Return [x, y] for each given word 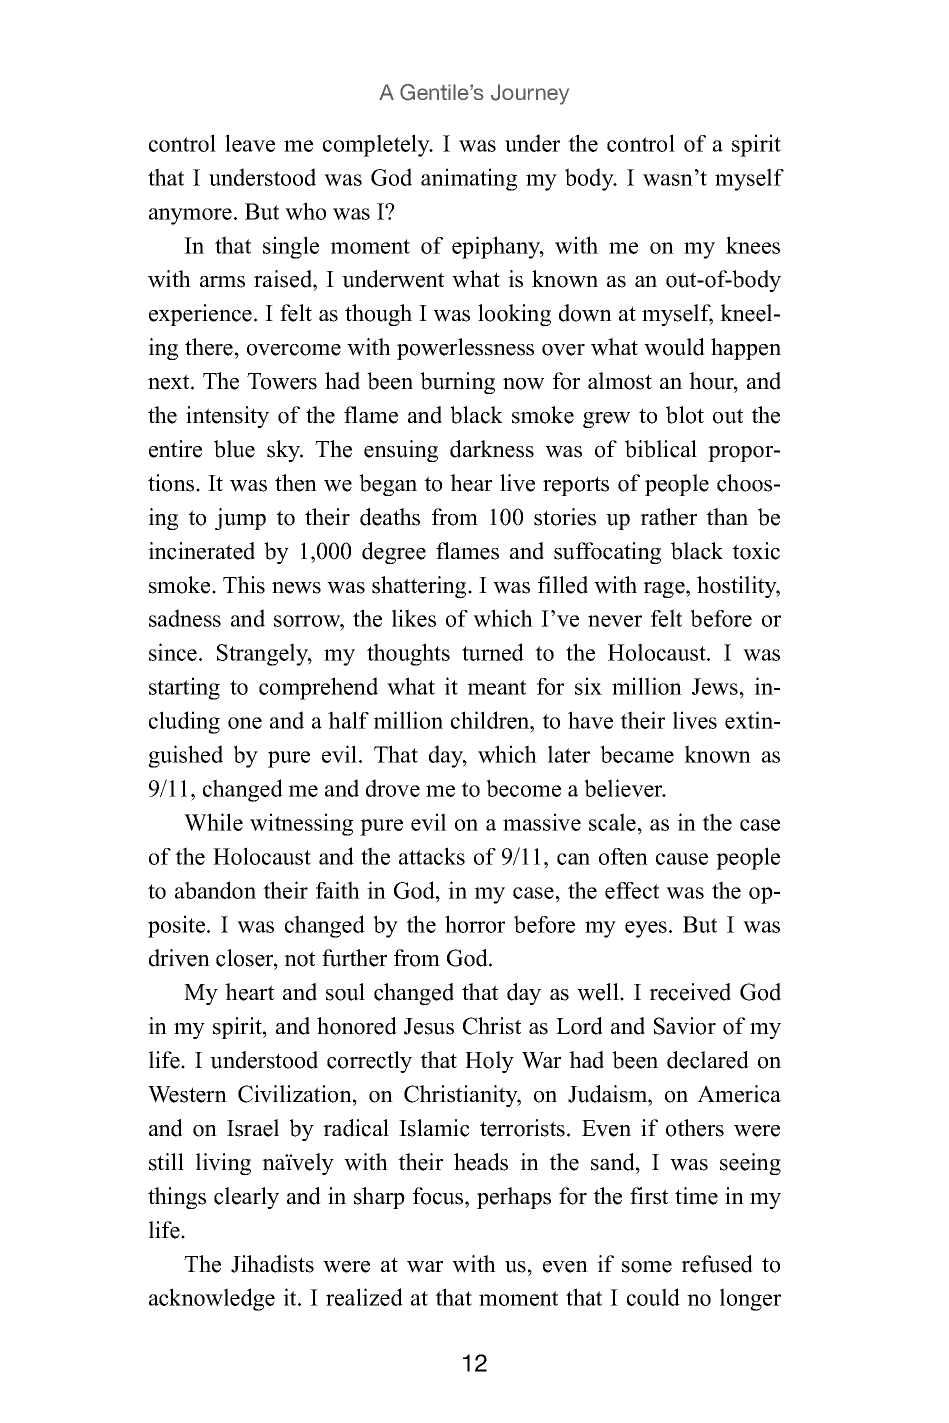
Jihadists [272, 1264]
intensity [227, 417]
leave [250, 143]
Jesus [429, 1026]
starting [184, 688]
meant [496, 687]
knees [753, 245]
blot [685, 415]
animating [469, 179]
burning [457, 383]
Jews [715, 686]
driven [179, 958]
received [690, 992]
